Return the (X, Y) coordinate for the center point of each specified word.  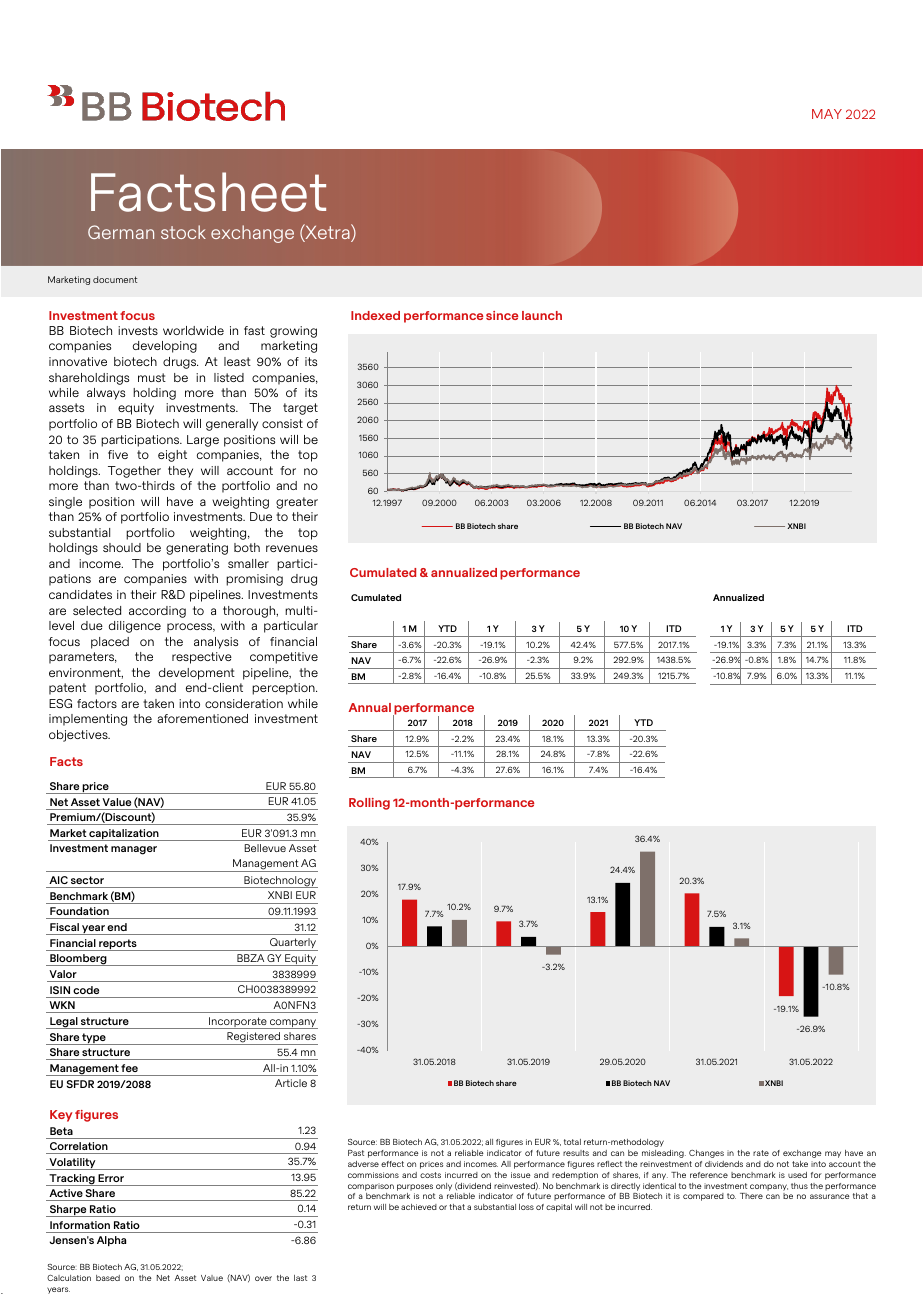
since (502, 315)
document (115, 279)
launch (542, 315)
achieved (419, 1207)
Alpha (111, 1241)
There (751, 1196)
